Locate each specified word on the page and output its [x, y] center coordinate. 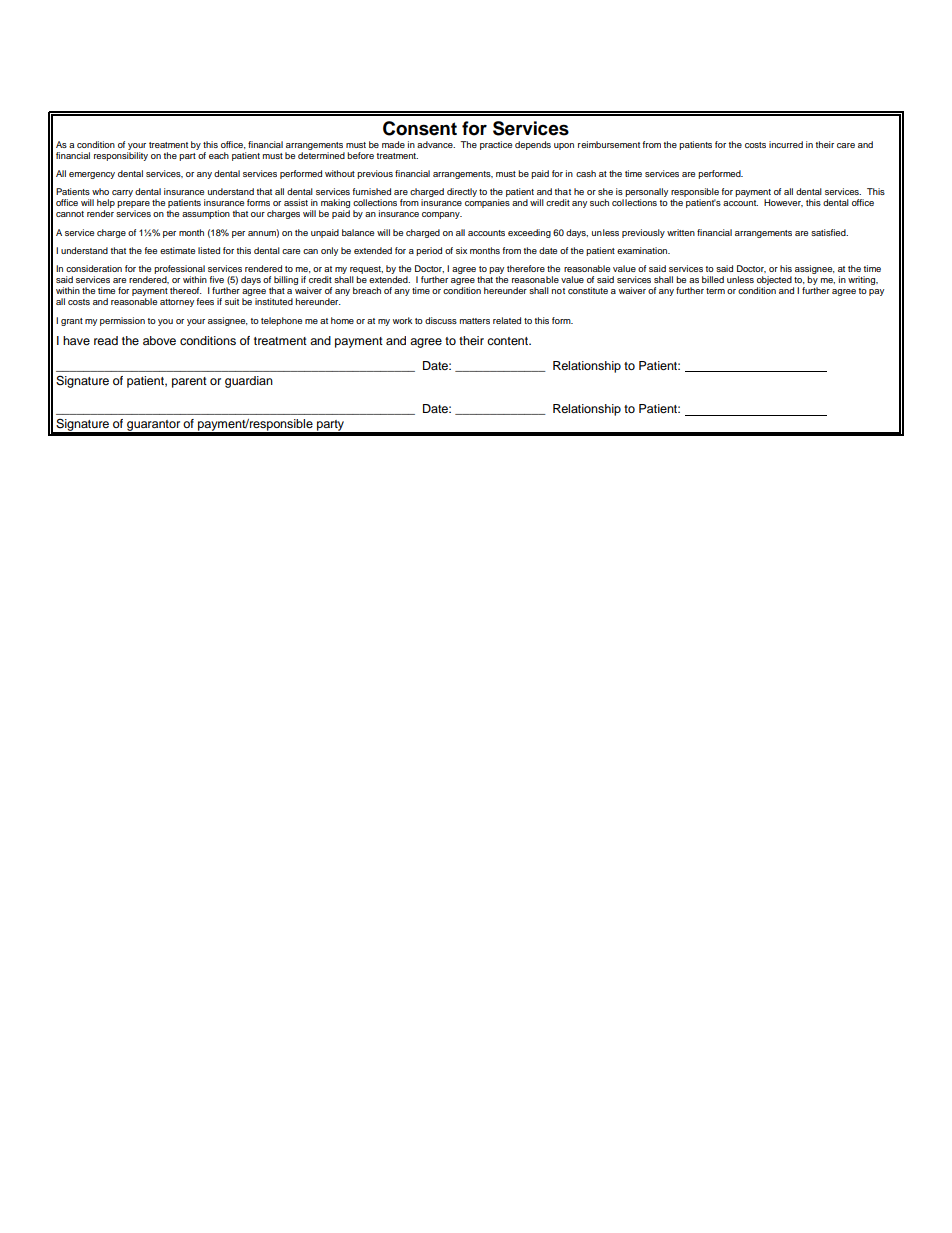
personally [646, 194]
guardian [249, 382]
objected [775, 282]
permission [122, 321]
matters [475, 321]
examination [643, 250]
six [461, 250]
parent [189, 382]
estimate [177, 250]
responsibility [121, 156]
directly [462, 192]
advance [436, 144]
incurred [786, 144]
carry [122, 193]
